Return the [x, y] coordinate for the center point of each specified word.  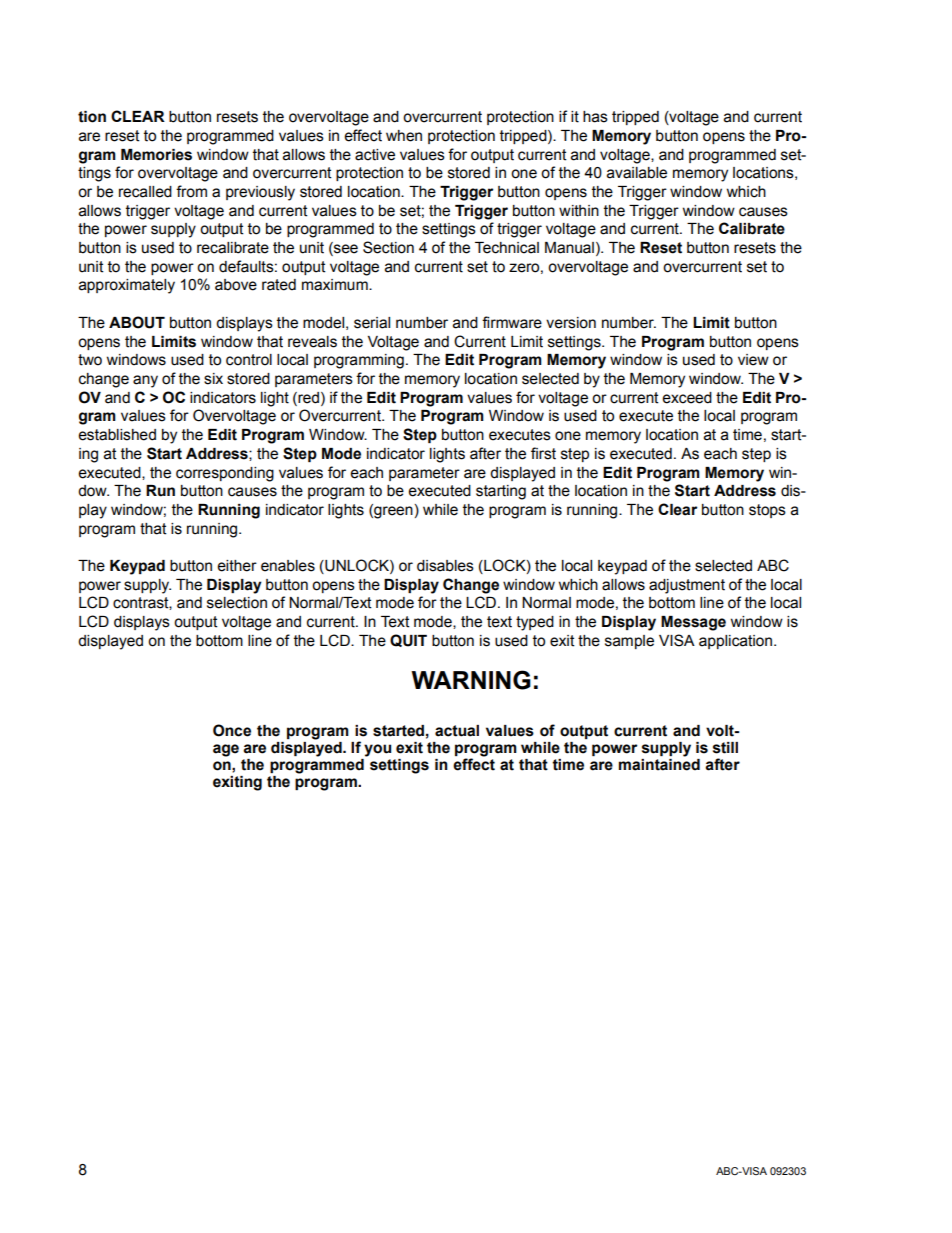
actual [457, 731]
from [191, 191]
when [404, 136]
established [117, 435]
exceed [687, 398]
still [725, 748]
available [637, 173]
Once [232, 730]
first [543, 453]
